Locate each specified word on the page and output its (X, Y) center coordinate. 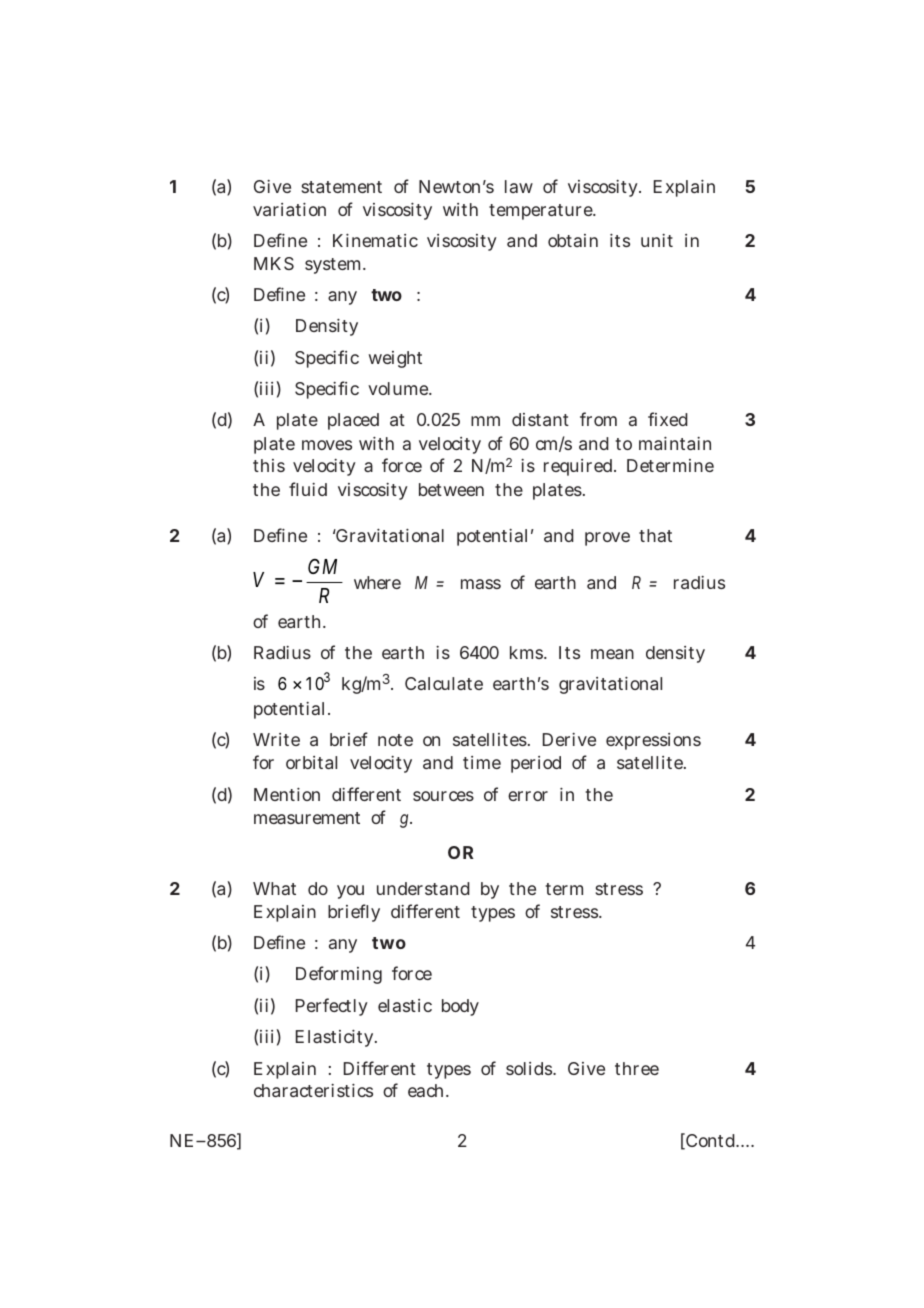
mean (612, 654)
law (519, 186)
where (377, 582)
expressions (653, 741)
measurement (307, 818)
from (598, 419)
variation (289, 209)
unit (657, 240)
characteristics (313, 1090)
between (451, 489)
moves (327, 445)
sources (443, 796)
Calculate (444, 683)
